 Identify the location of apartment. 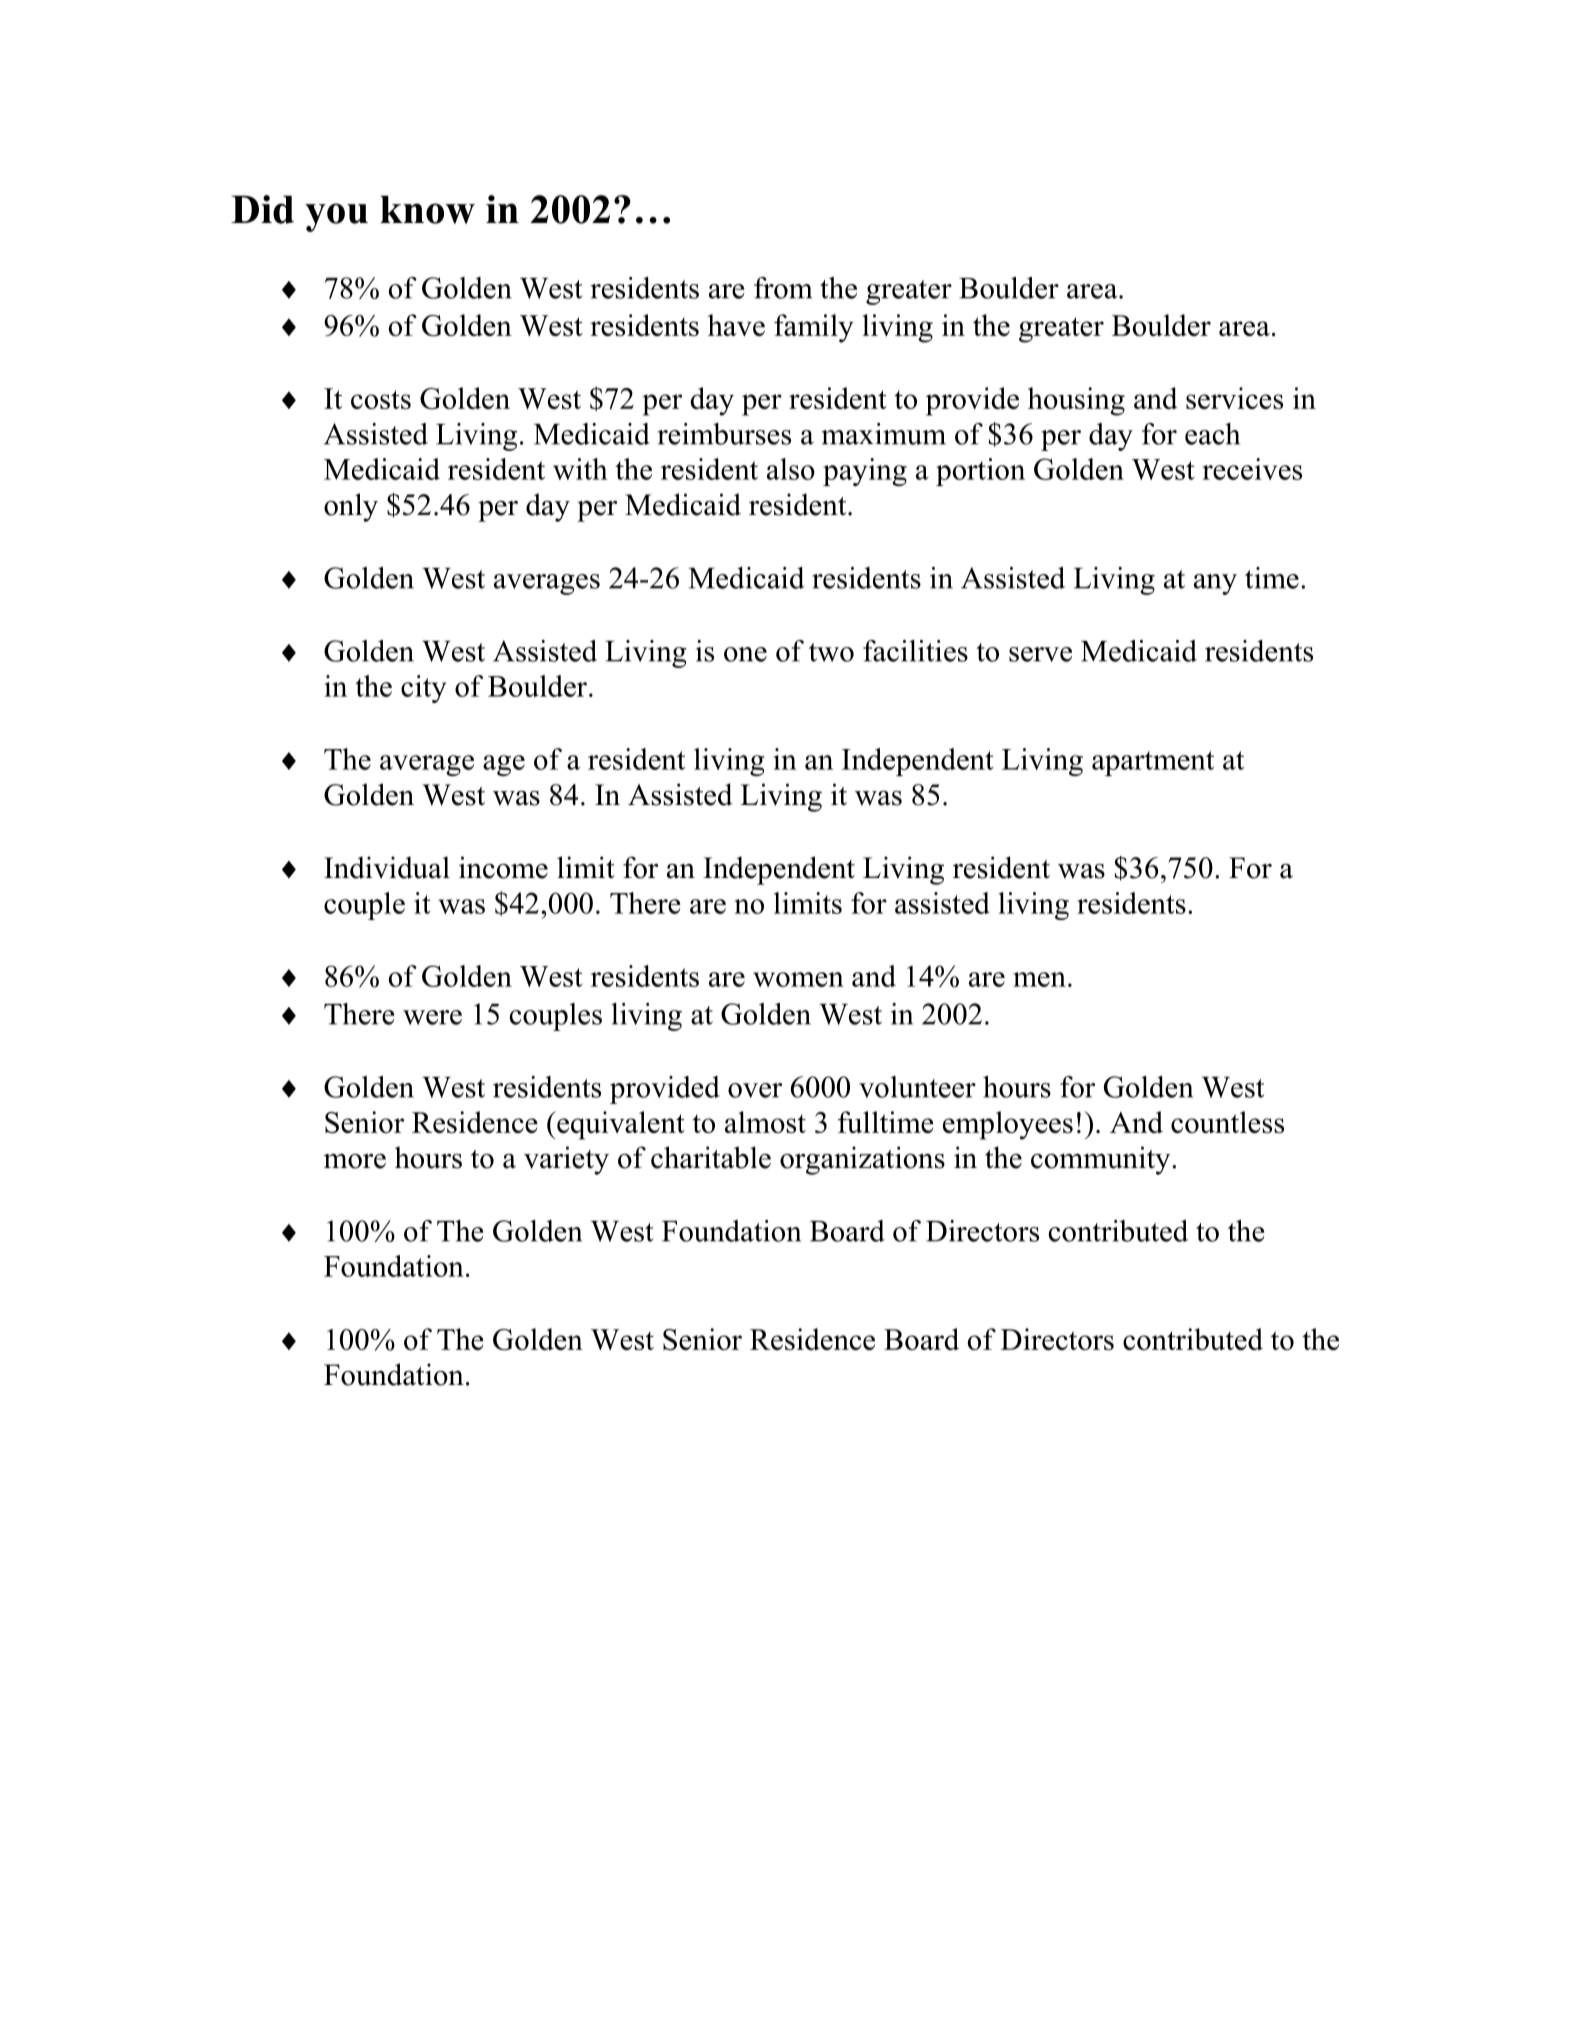
(1153, 763).
